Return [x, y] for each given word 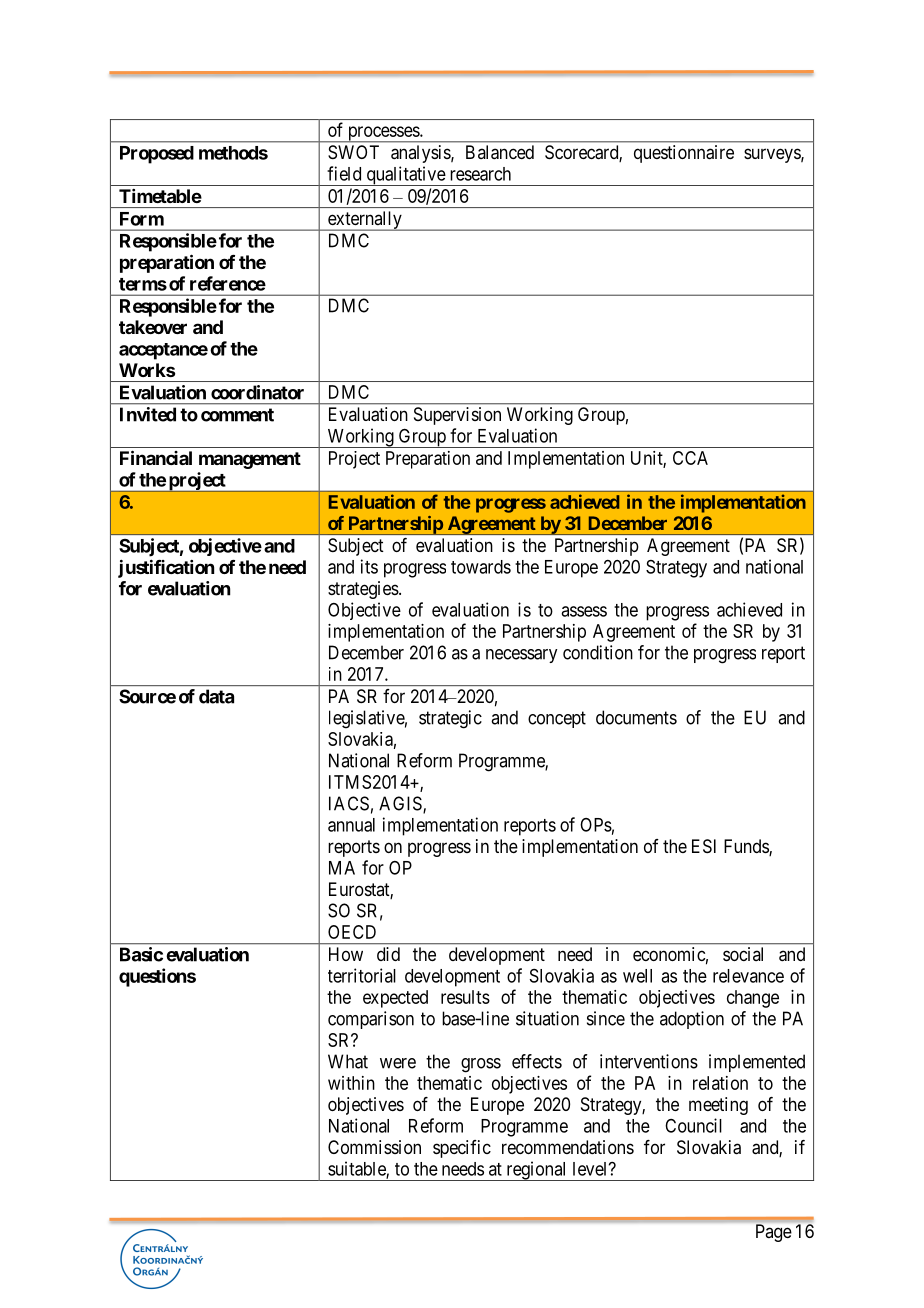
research [480, 174]
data [216, 696]
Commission [374, 1147]
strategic [450, 719]
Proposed [157, 155]
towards [481, 567]
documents [636, 717]
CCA [690, 458]
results [465, 997]
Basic [141, 954]
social [743, 954]
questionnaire [684, 154]
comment [237, 415]
